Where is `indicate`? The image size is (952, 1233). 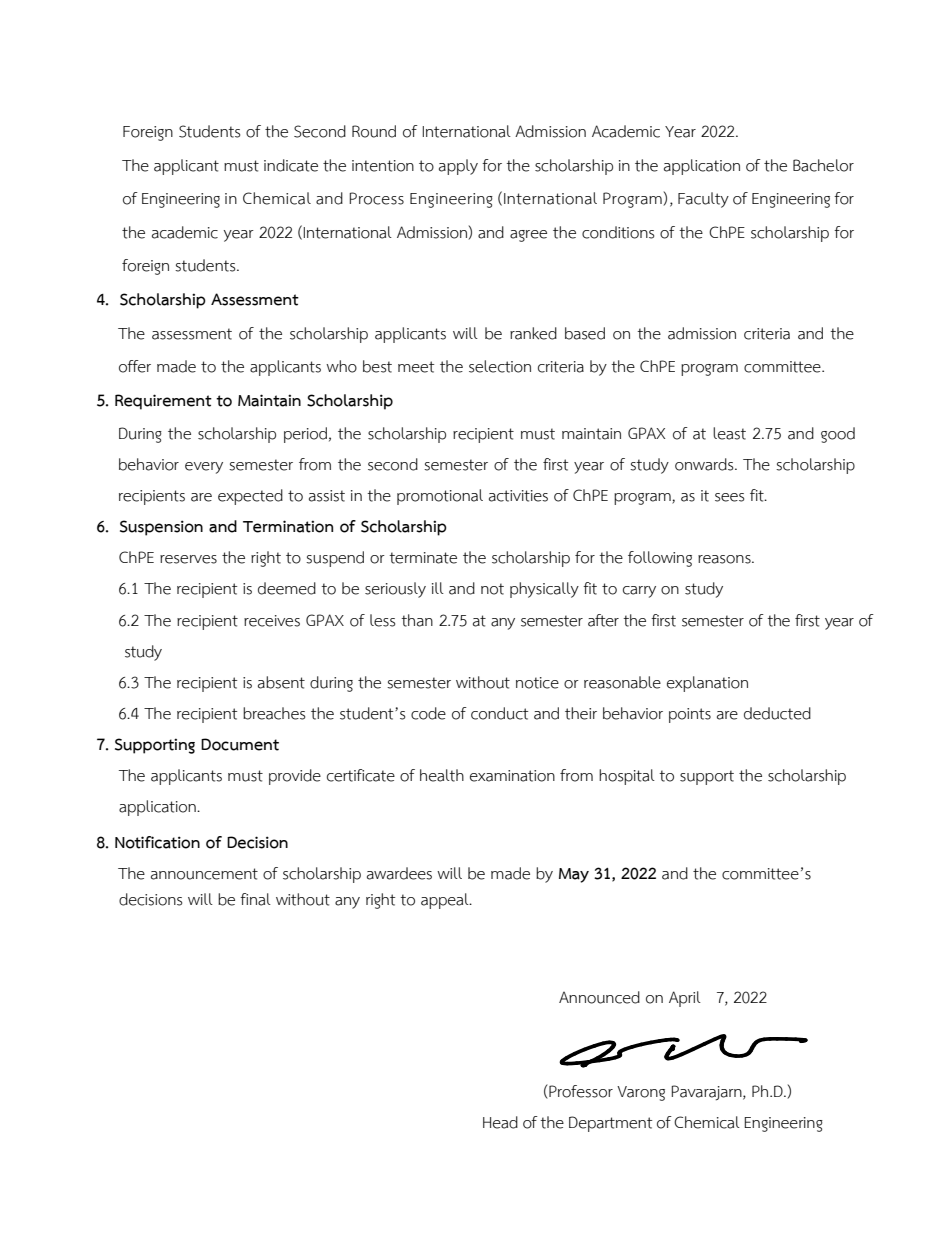 indicate is located at coordinates (291, 165).
